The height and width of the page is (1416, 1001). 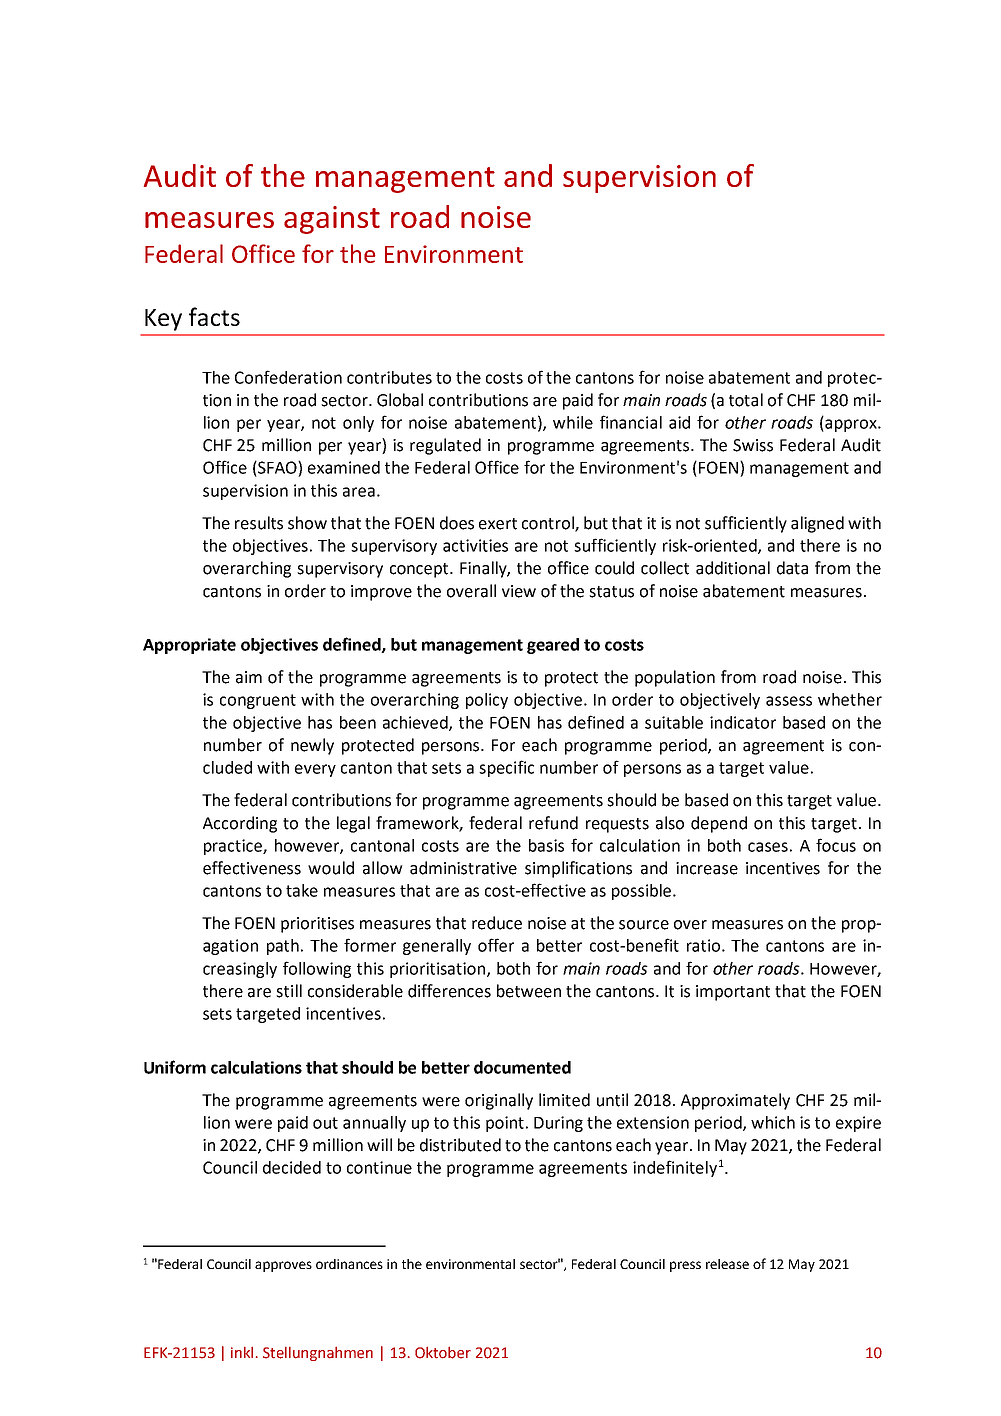 I want to click on According, so click(x=240, y=824).
